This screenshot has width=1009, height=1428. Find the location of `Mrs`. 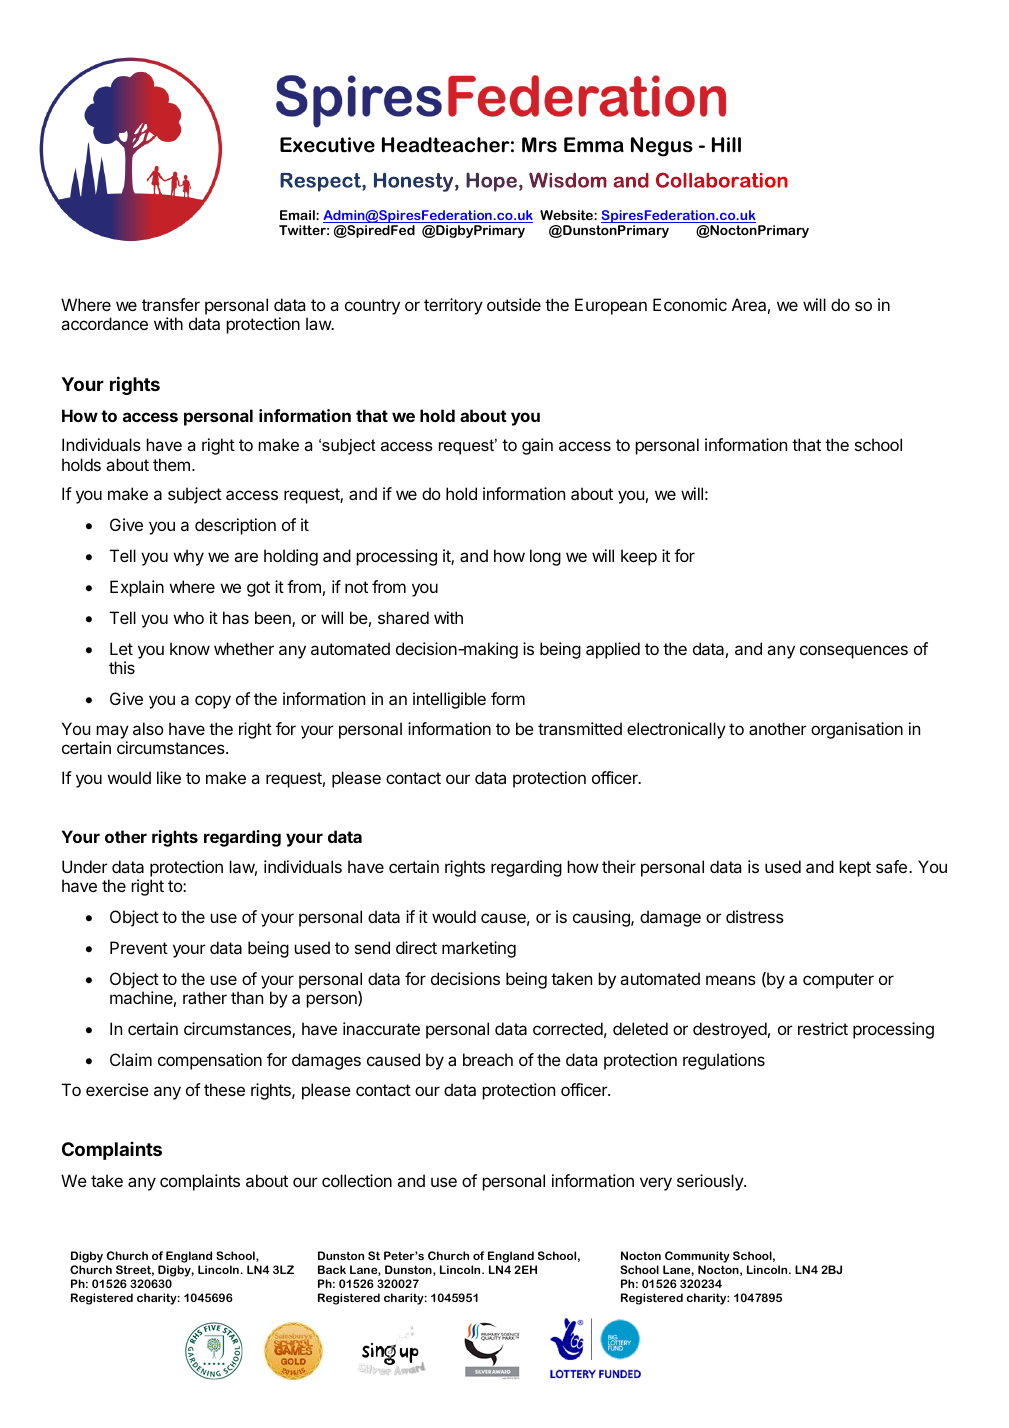

Mrs is located at coordinates (539, 145).
